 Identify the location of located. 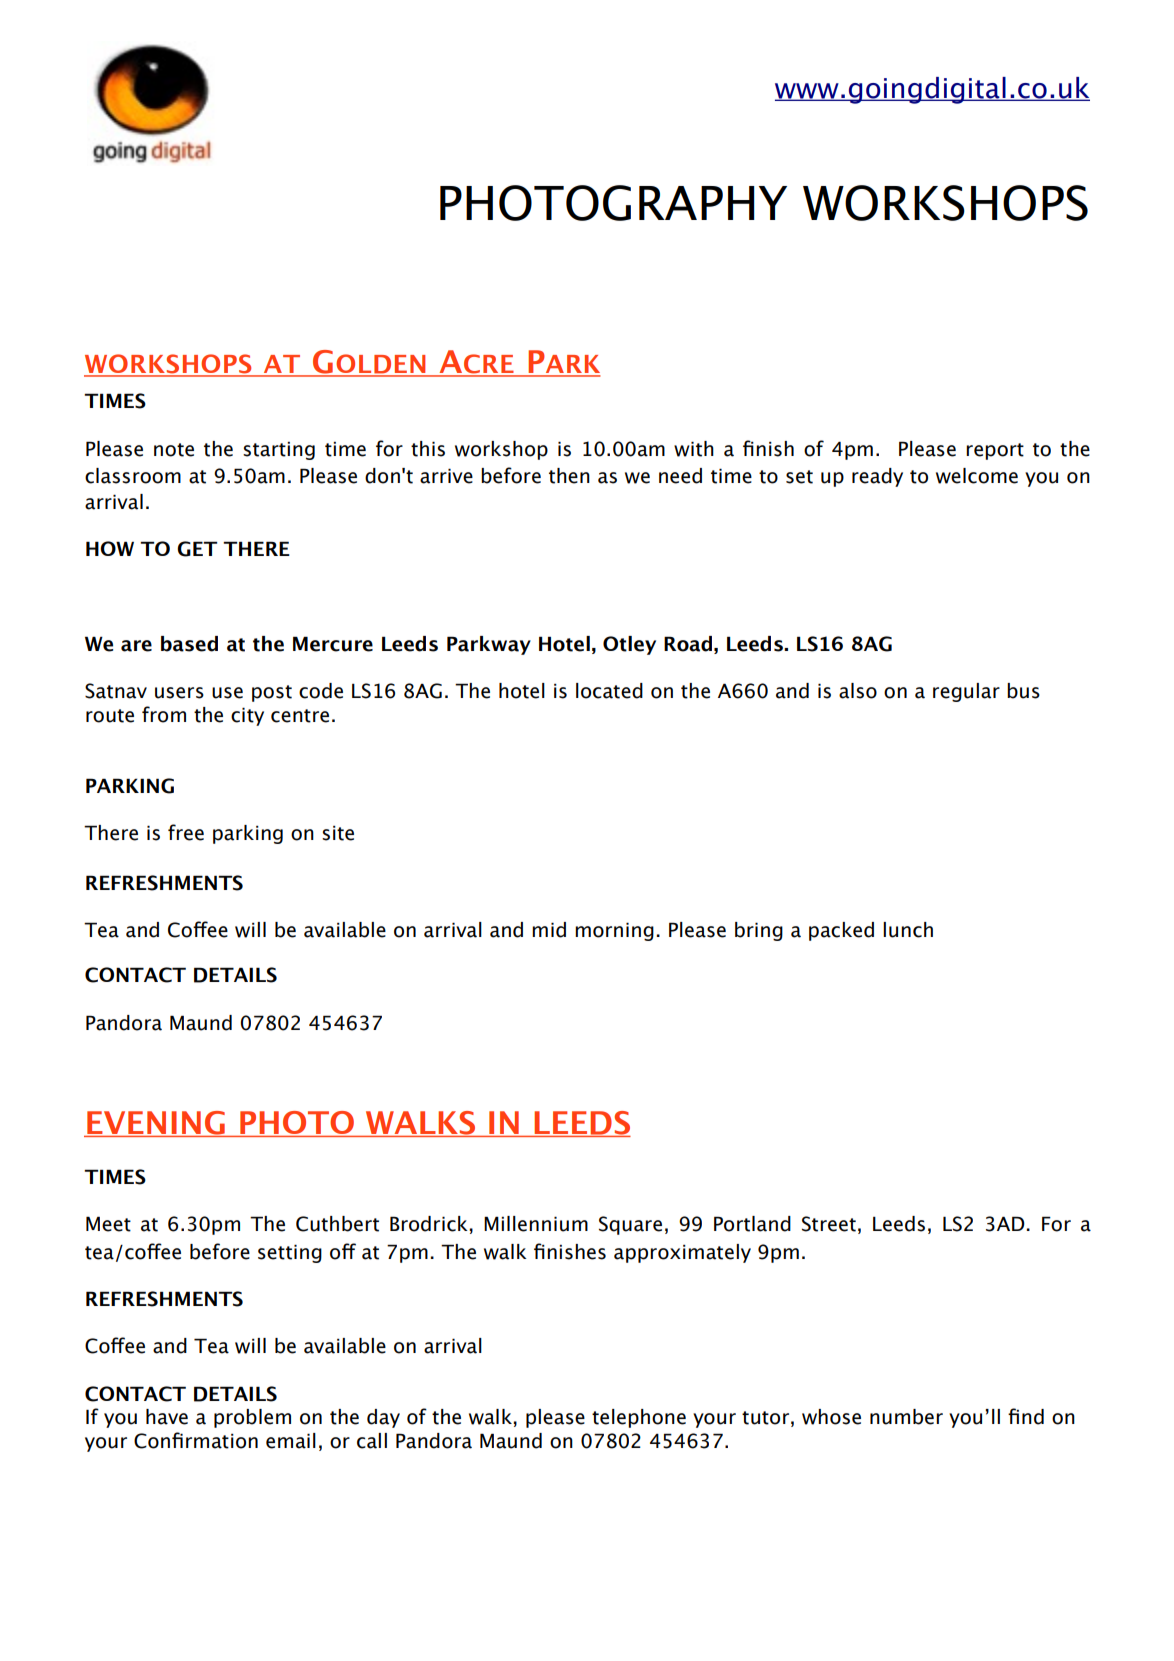
(609, 691).
